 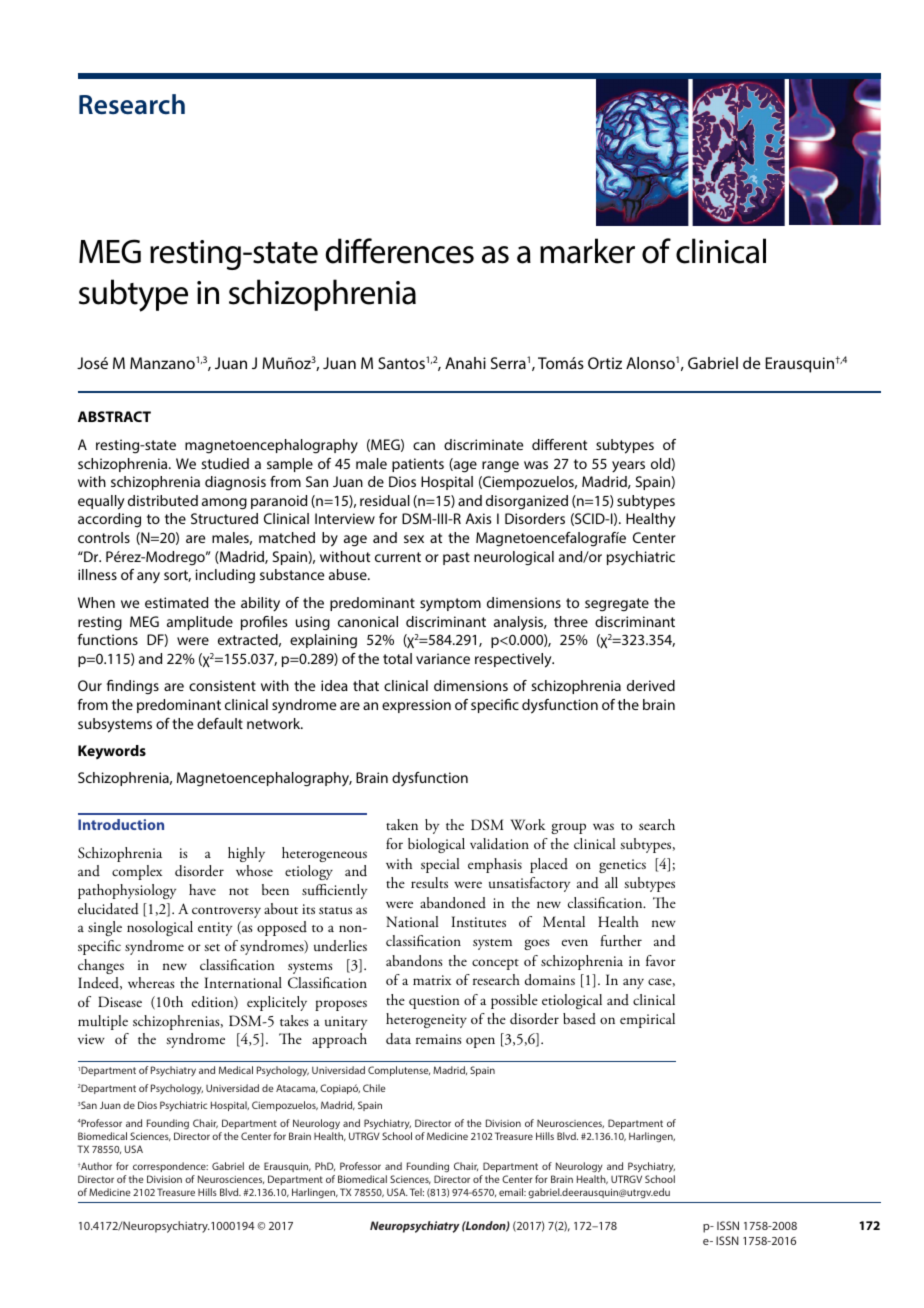 What do you see at coordinates (170, 1167) in the image?
I see `correspondence` at bounding box center [170, 1167].
